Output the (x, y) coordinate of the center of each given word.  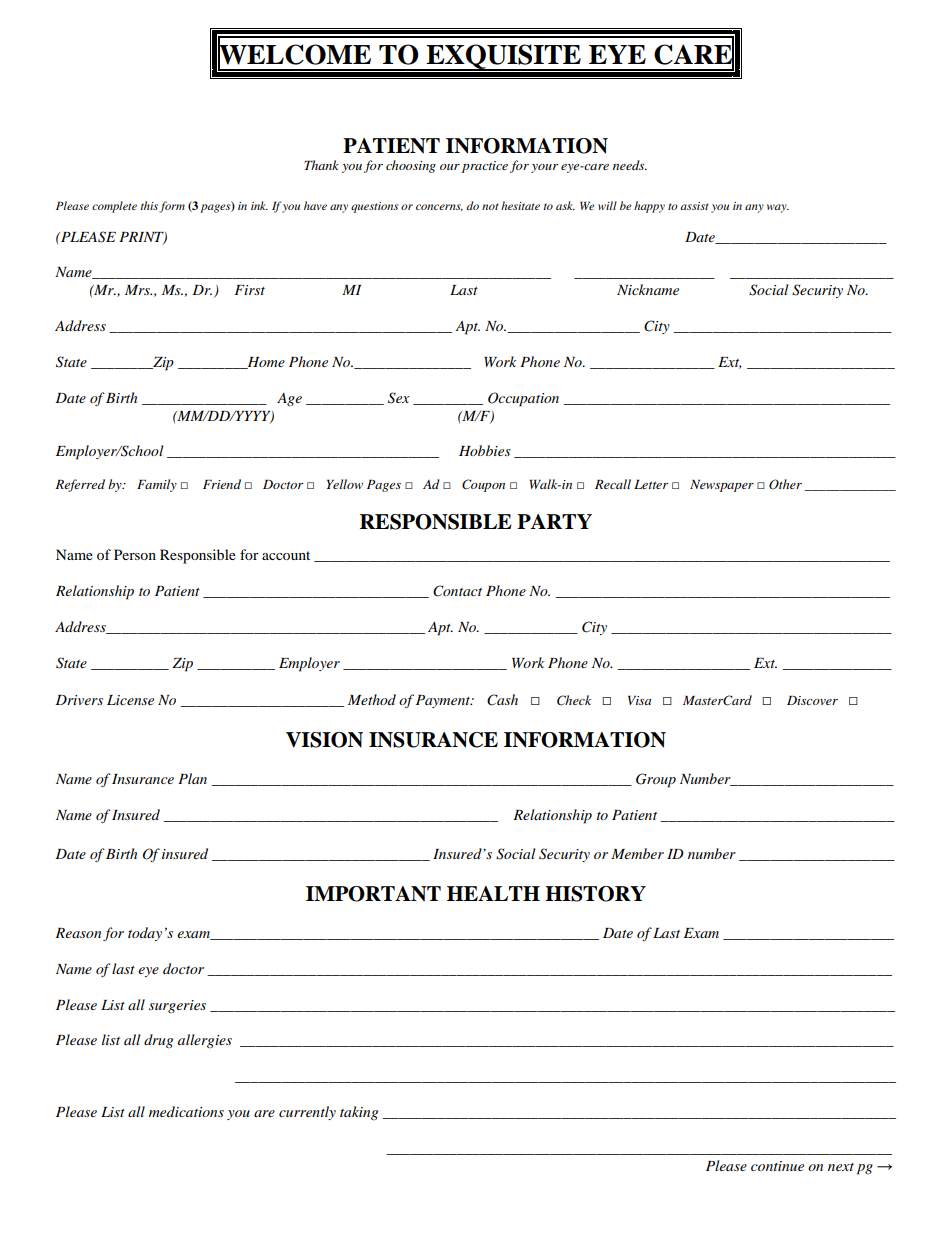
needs (630, 165)
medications (186, 1111)
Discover (812, 700)
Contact (457, 591)
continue (777, 1166)
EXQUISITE (503, 57)
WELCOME (294, 54)
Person (135, 554)
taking (359, 1113)
